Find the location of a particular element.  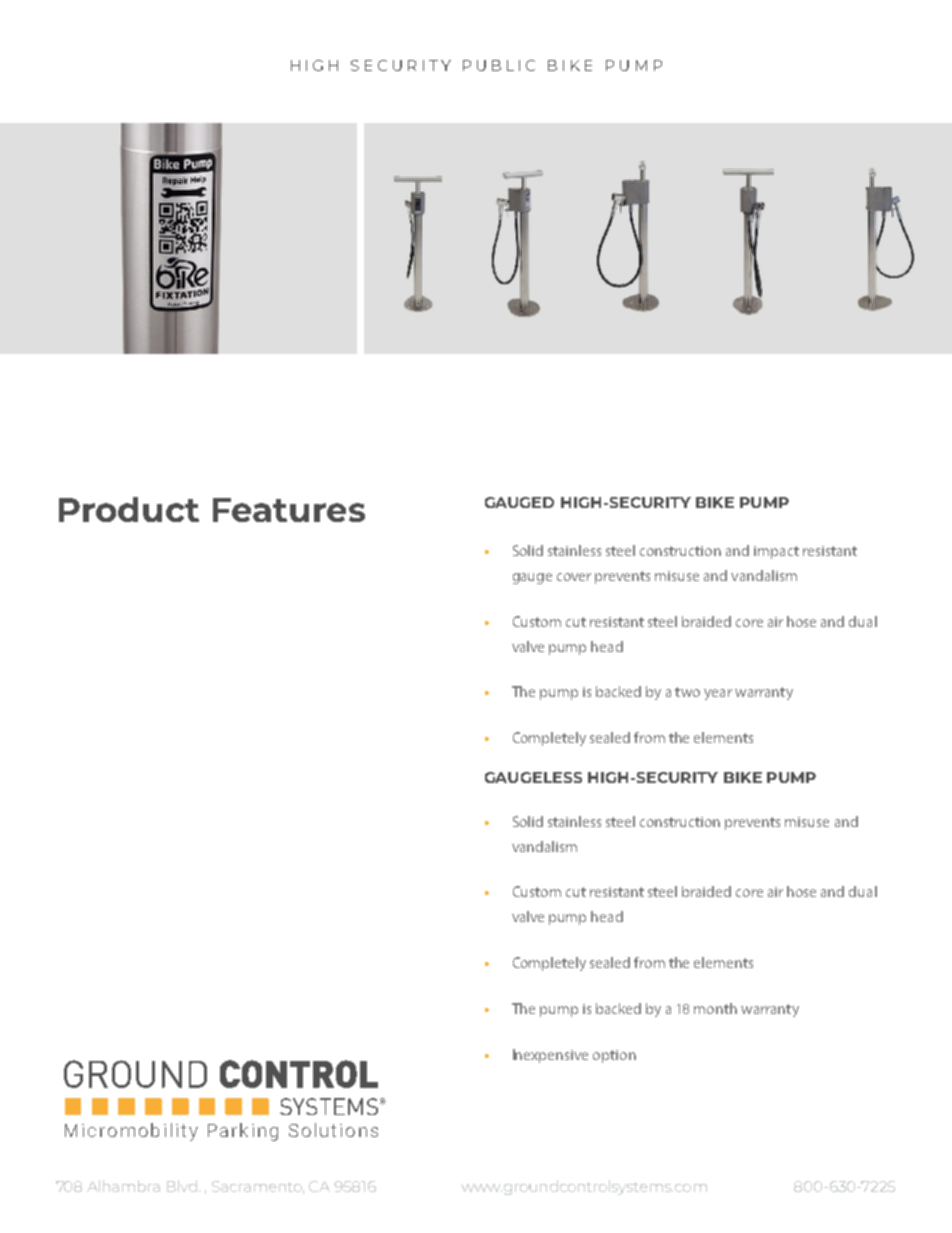

Inexpensive is located at coordinates (550, 1056).
